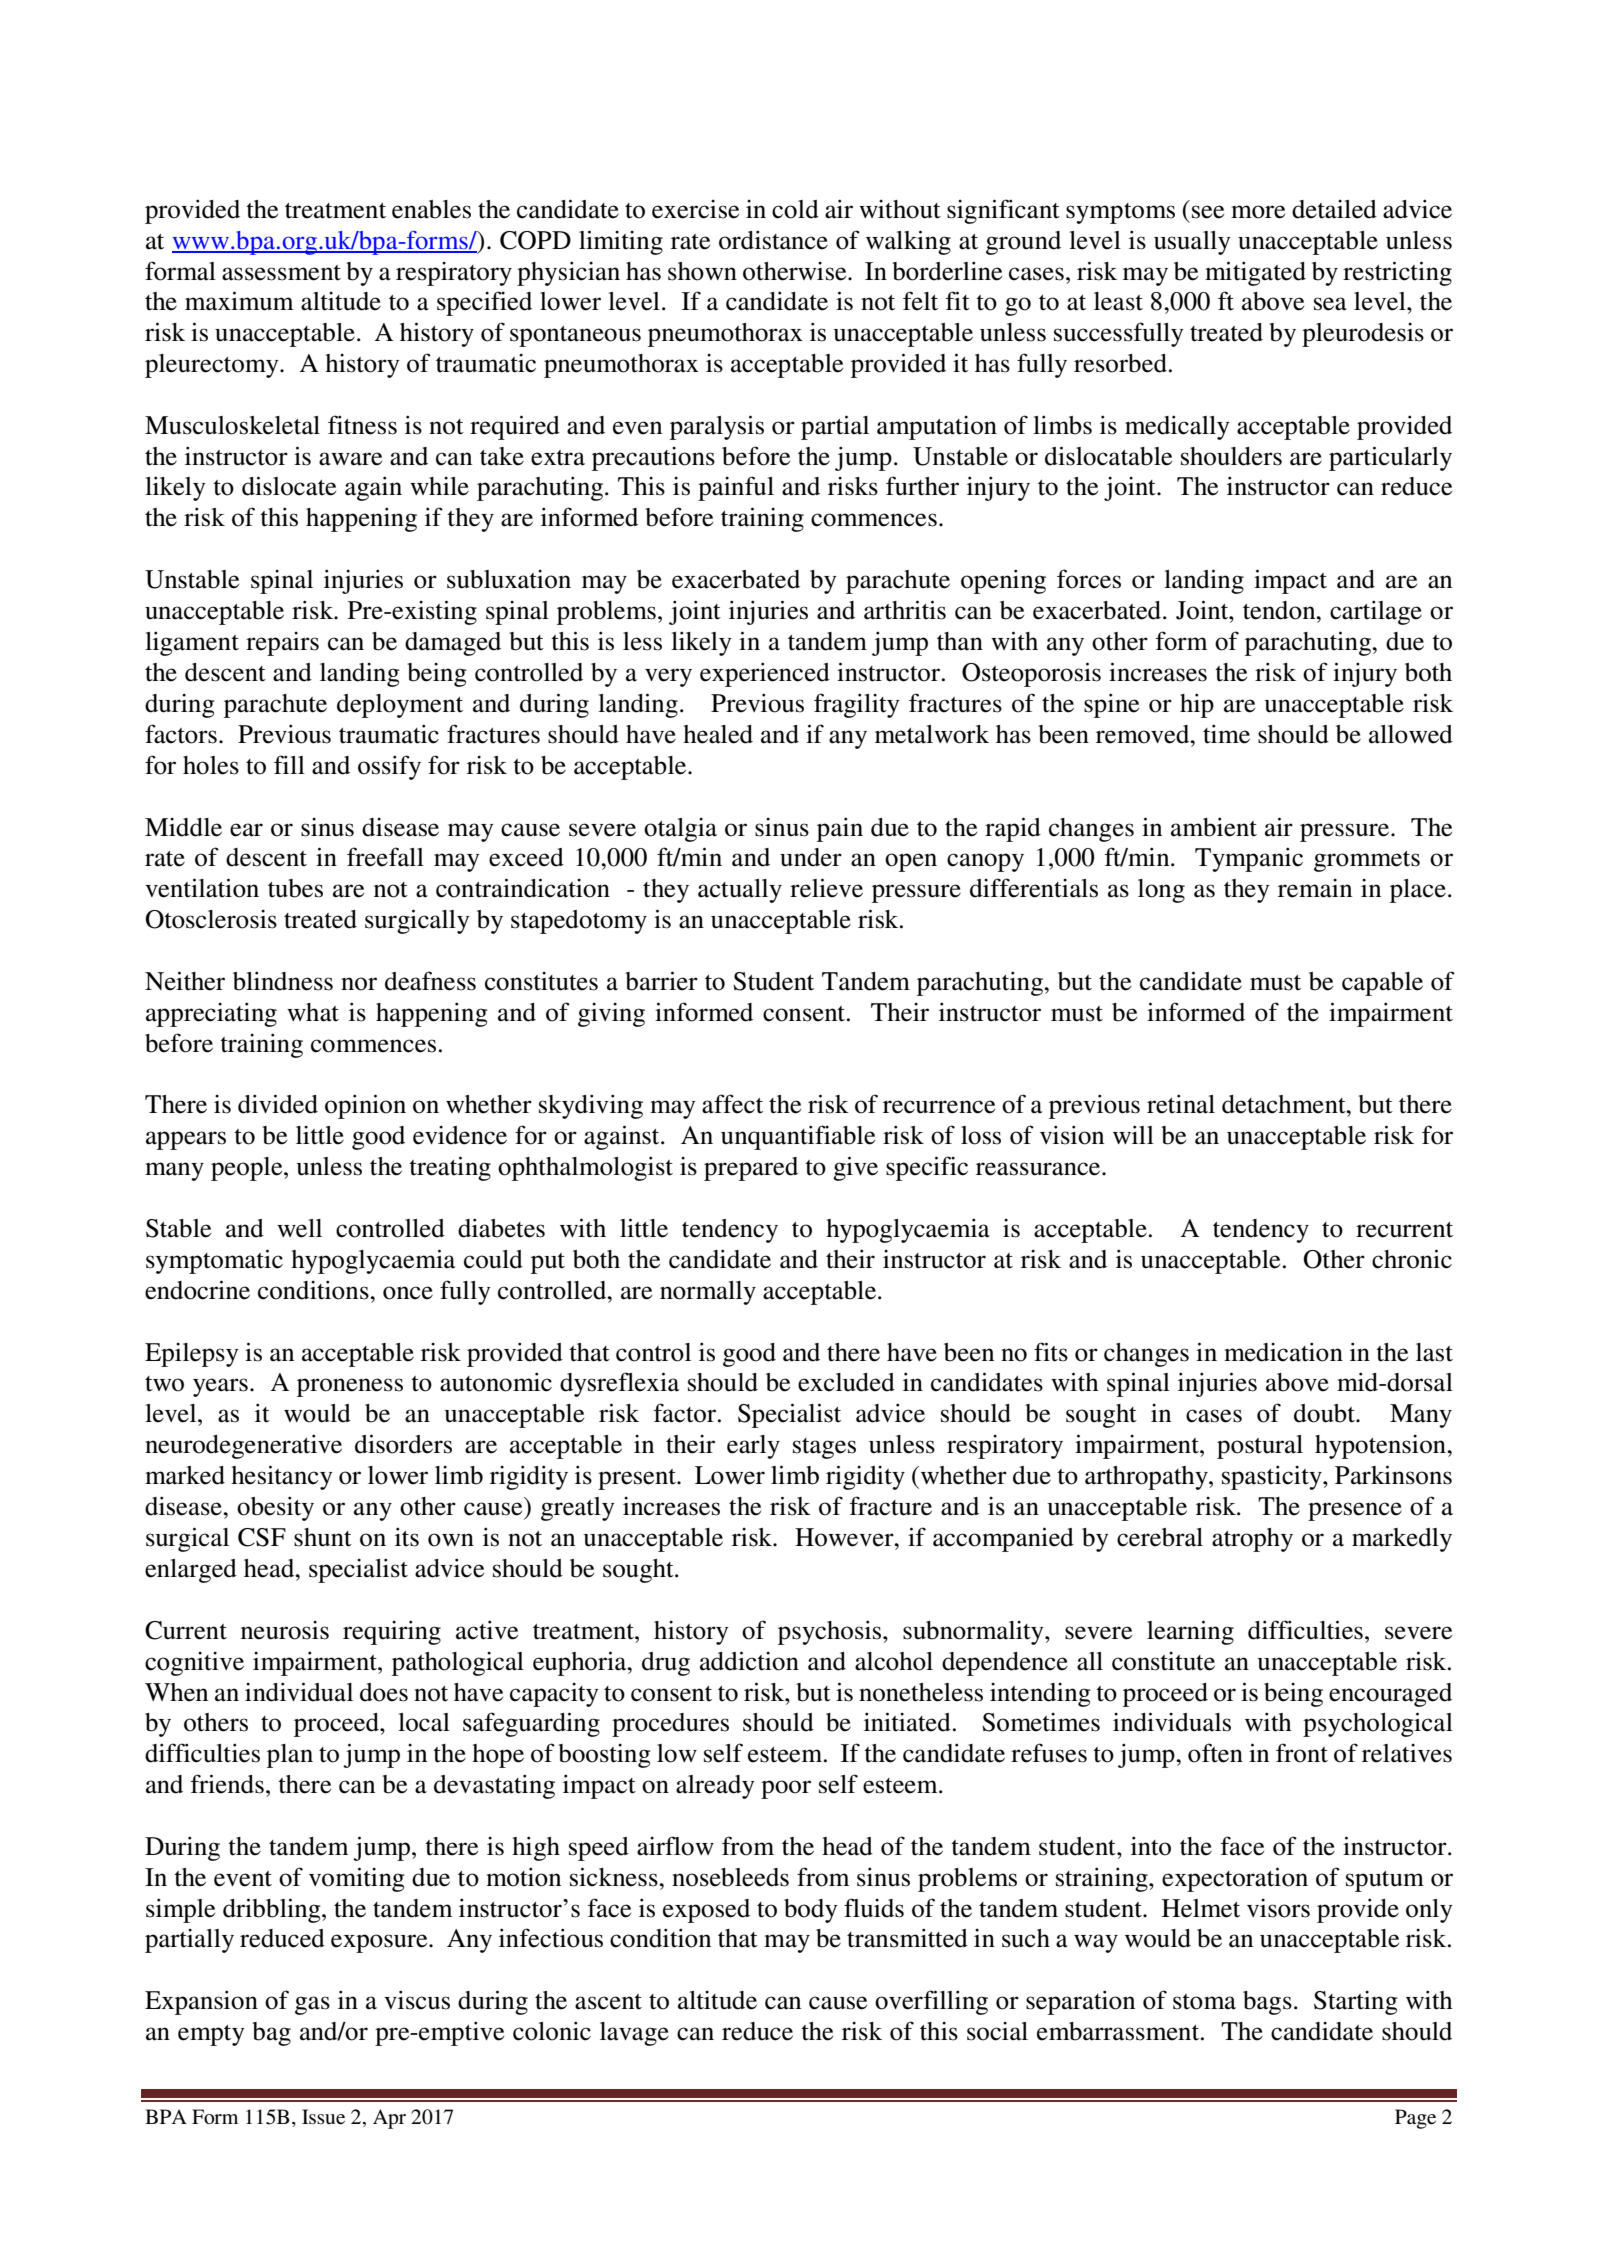 The image size is (1598, 2262). What do you see at coordinates (751, 1169) in the image?
I see `prepared` at bounding box center [751, 1169].
